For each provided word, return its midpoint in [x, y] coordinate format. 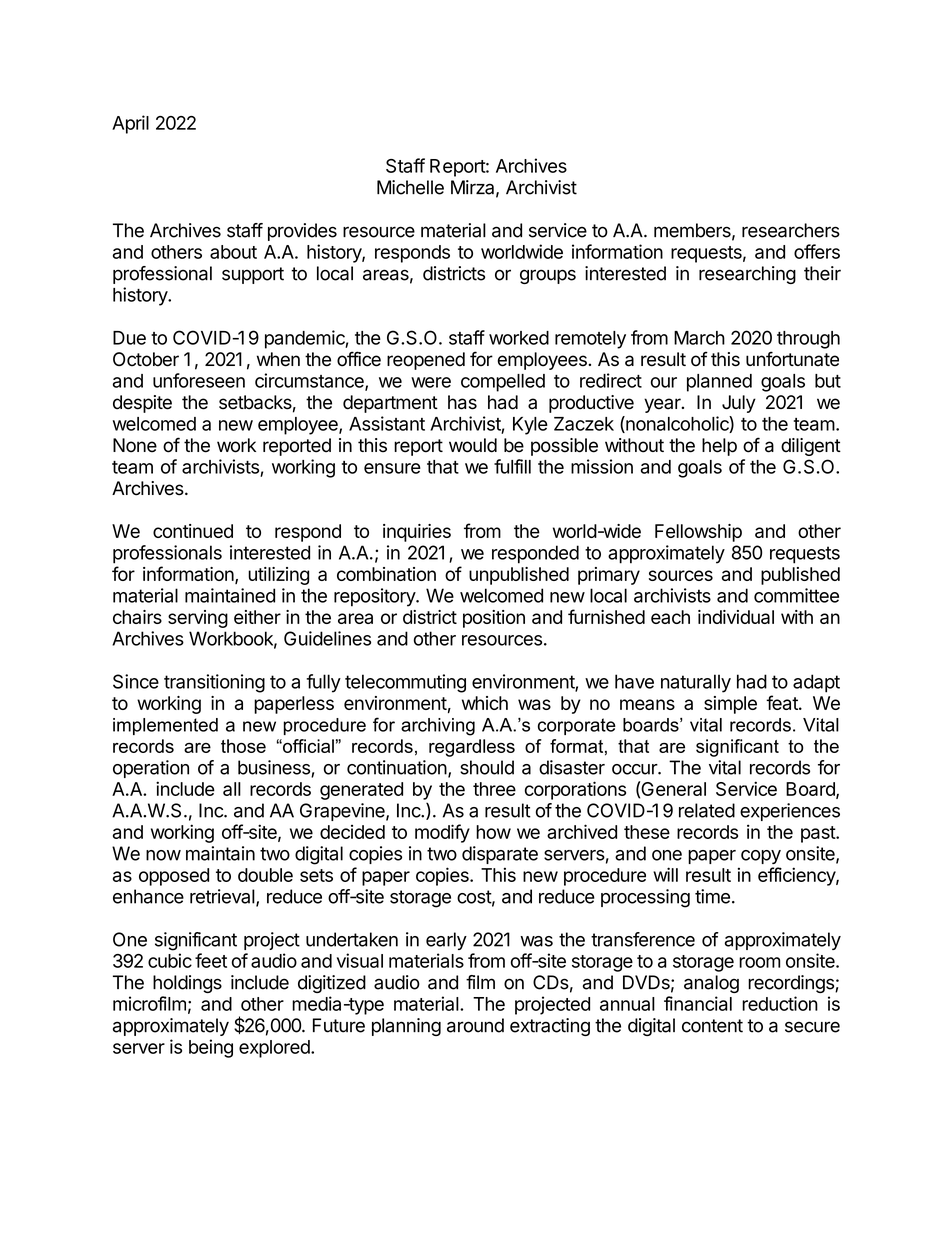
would [473, 445]
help [719, 447]
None [135, 445]
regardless [472, 748]
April [130, 124]
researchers [791, 230]
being [211, 1048]
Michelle [410, 187]
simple [730, 705]
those [243, 746]
